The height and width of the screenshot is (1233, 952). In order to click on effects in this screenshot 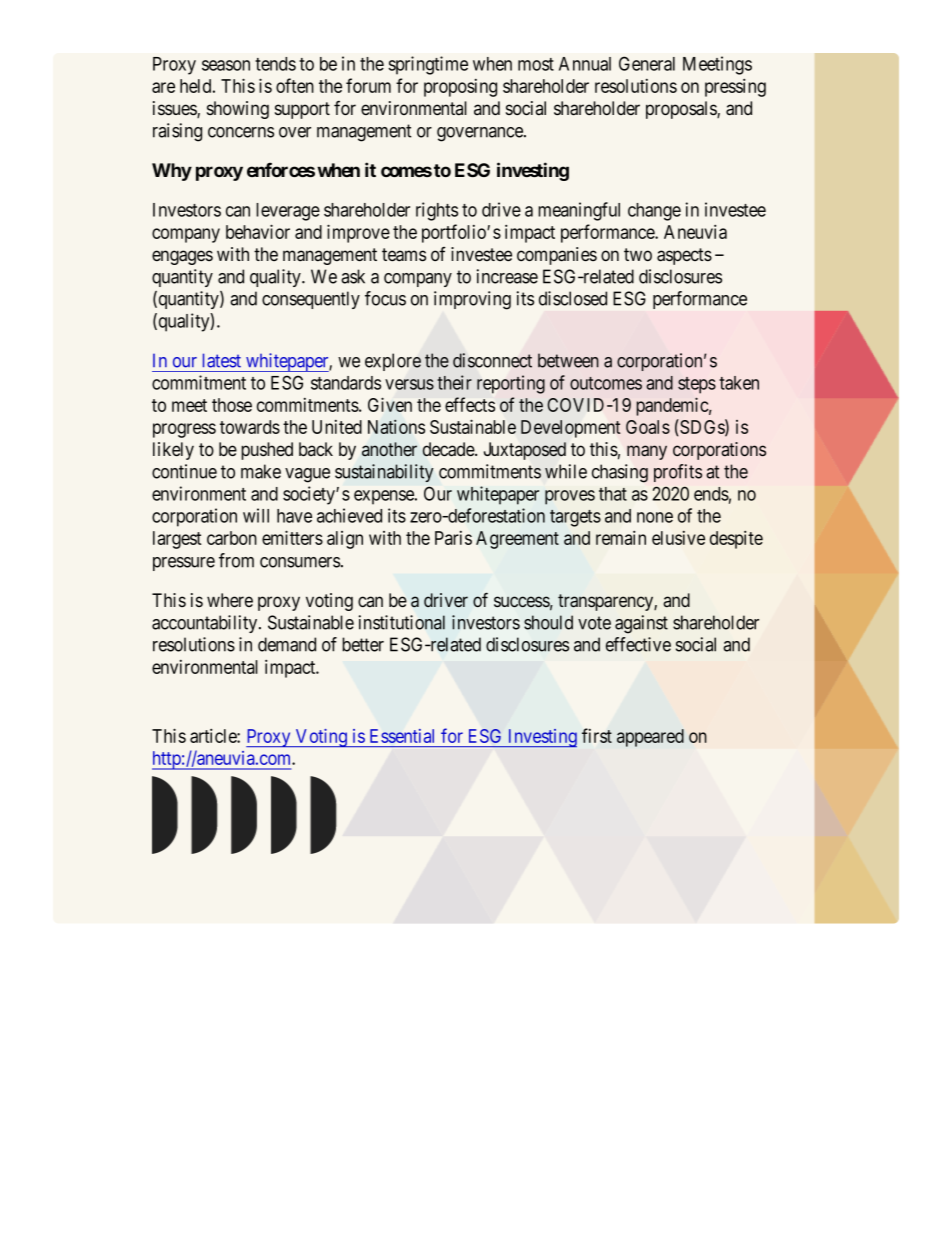, I will do `click(470, 404)`.
